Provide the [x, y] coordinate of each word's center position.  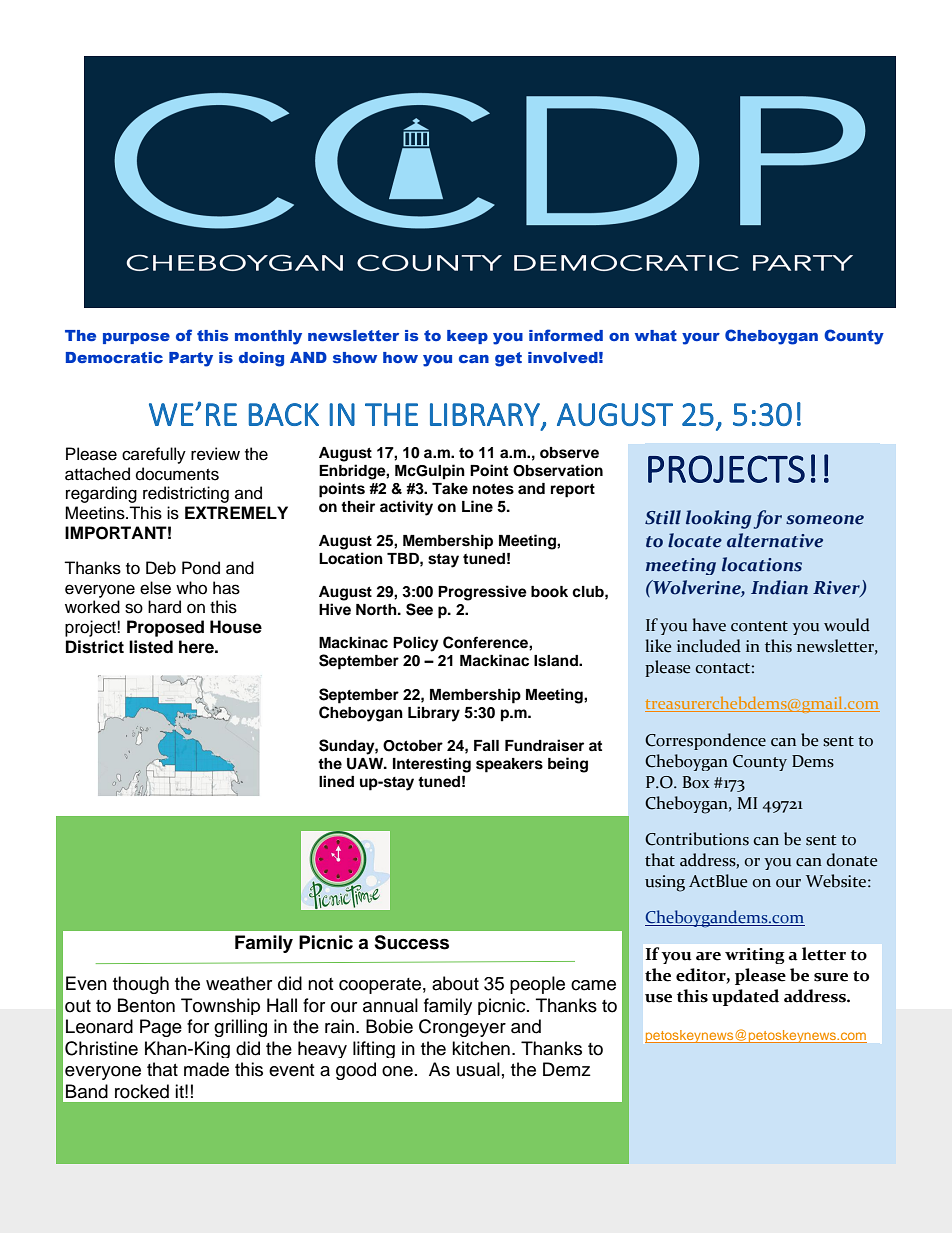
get [508, 359]
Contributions [697, 839]
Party [191, 359]
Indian [779, 587]
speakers [509, 765]
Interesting [432, 765]
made [206, 1069]
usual [478, 1069]
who [191, 588]
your [701, 339]
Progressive [482, 593]
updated [745, 997]
